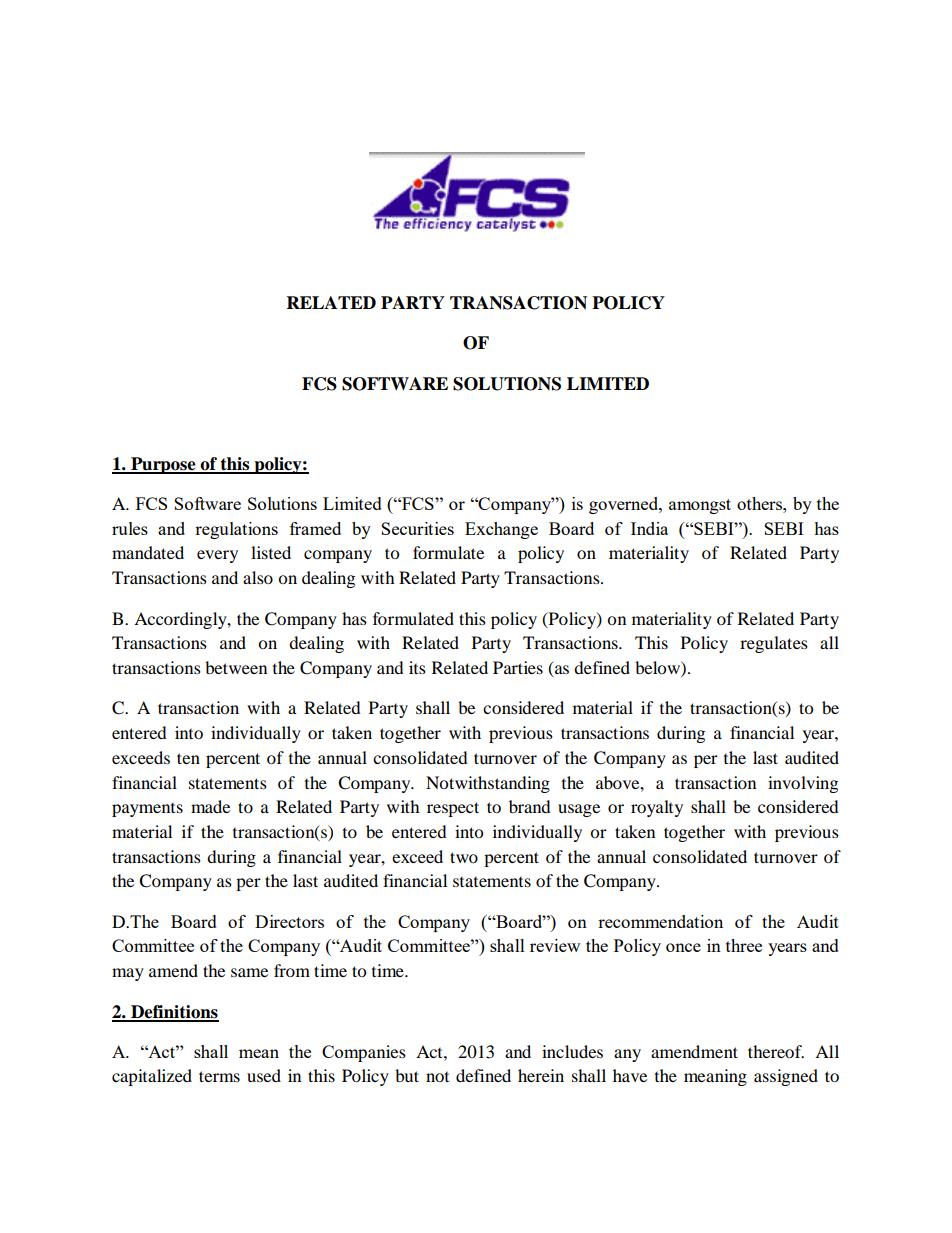  Describe the element at coordinates (501, 530) in the screenshot. I see `Exchange` at that location.
